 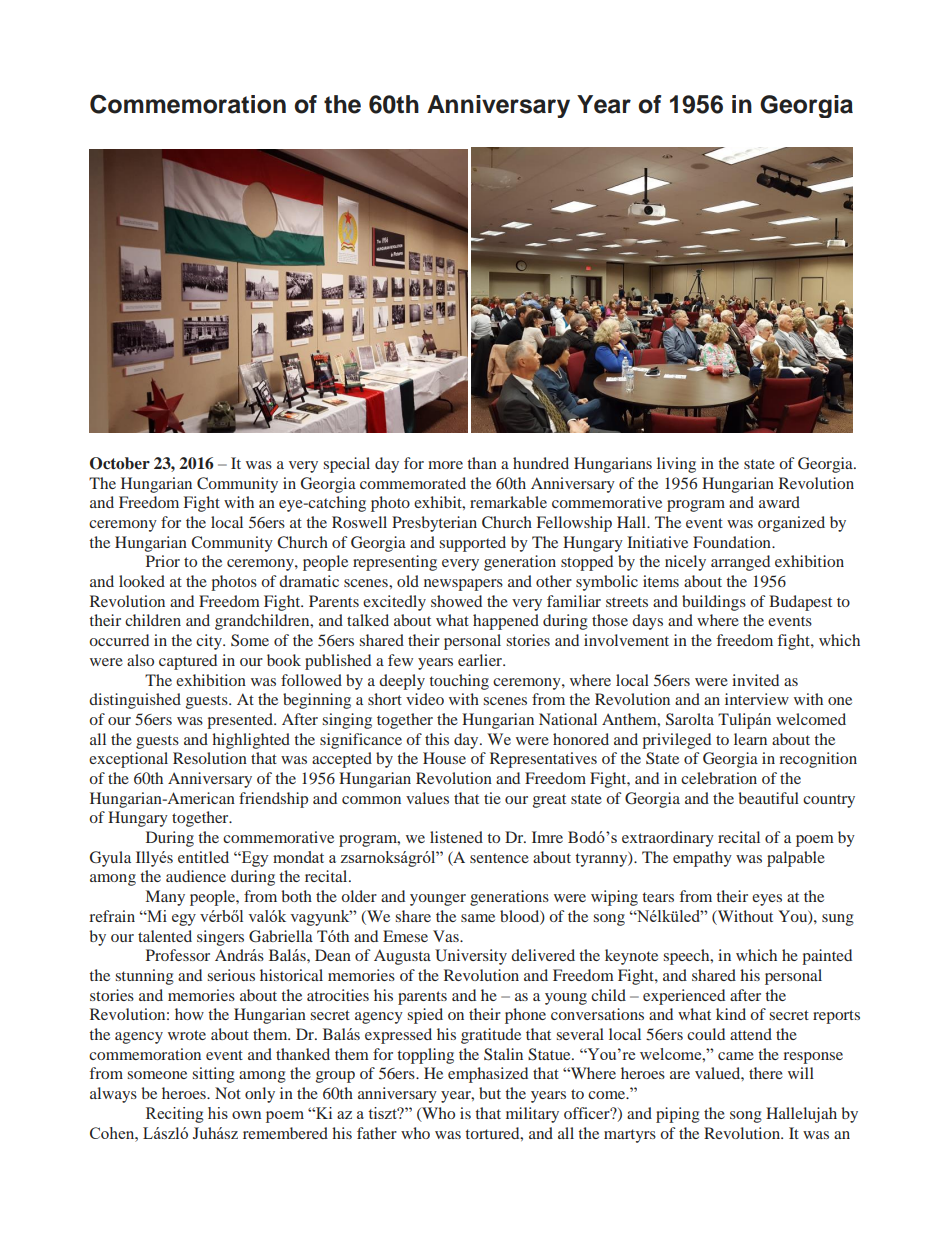 I want to click on Reciting, so click(x=175, y=1115).
